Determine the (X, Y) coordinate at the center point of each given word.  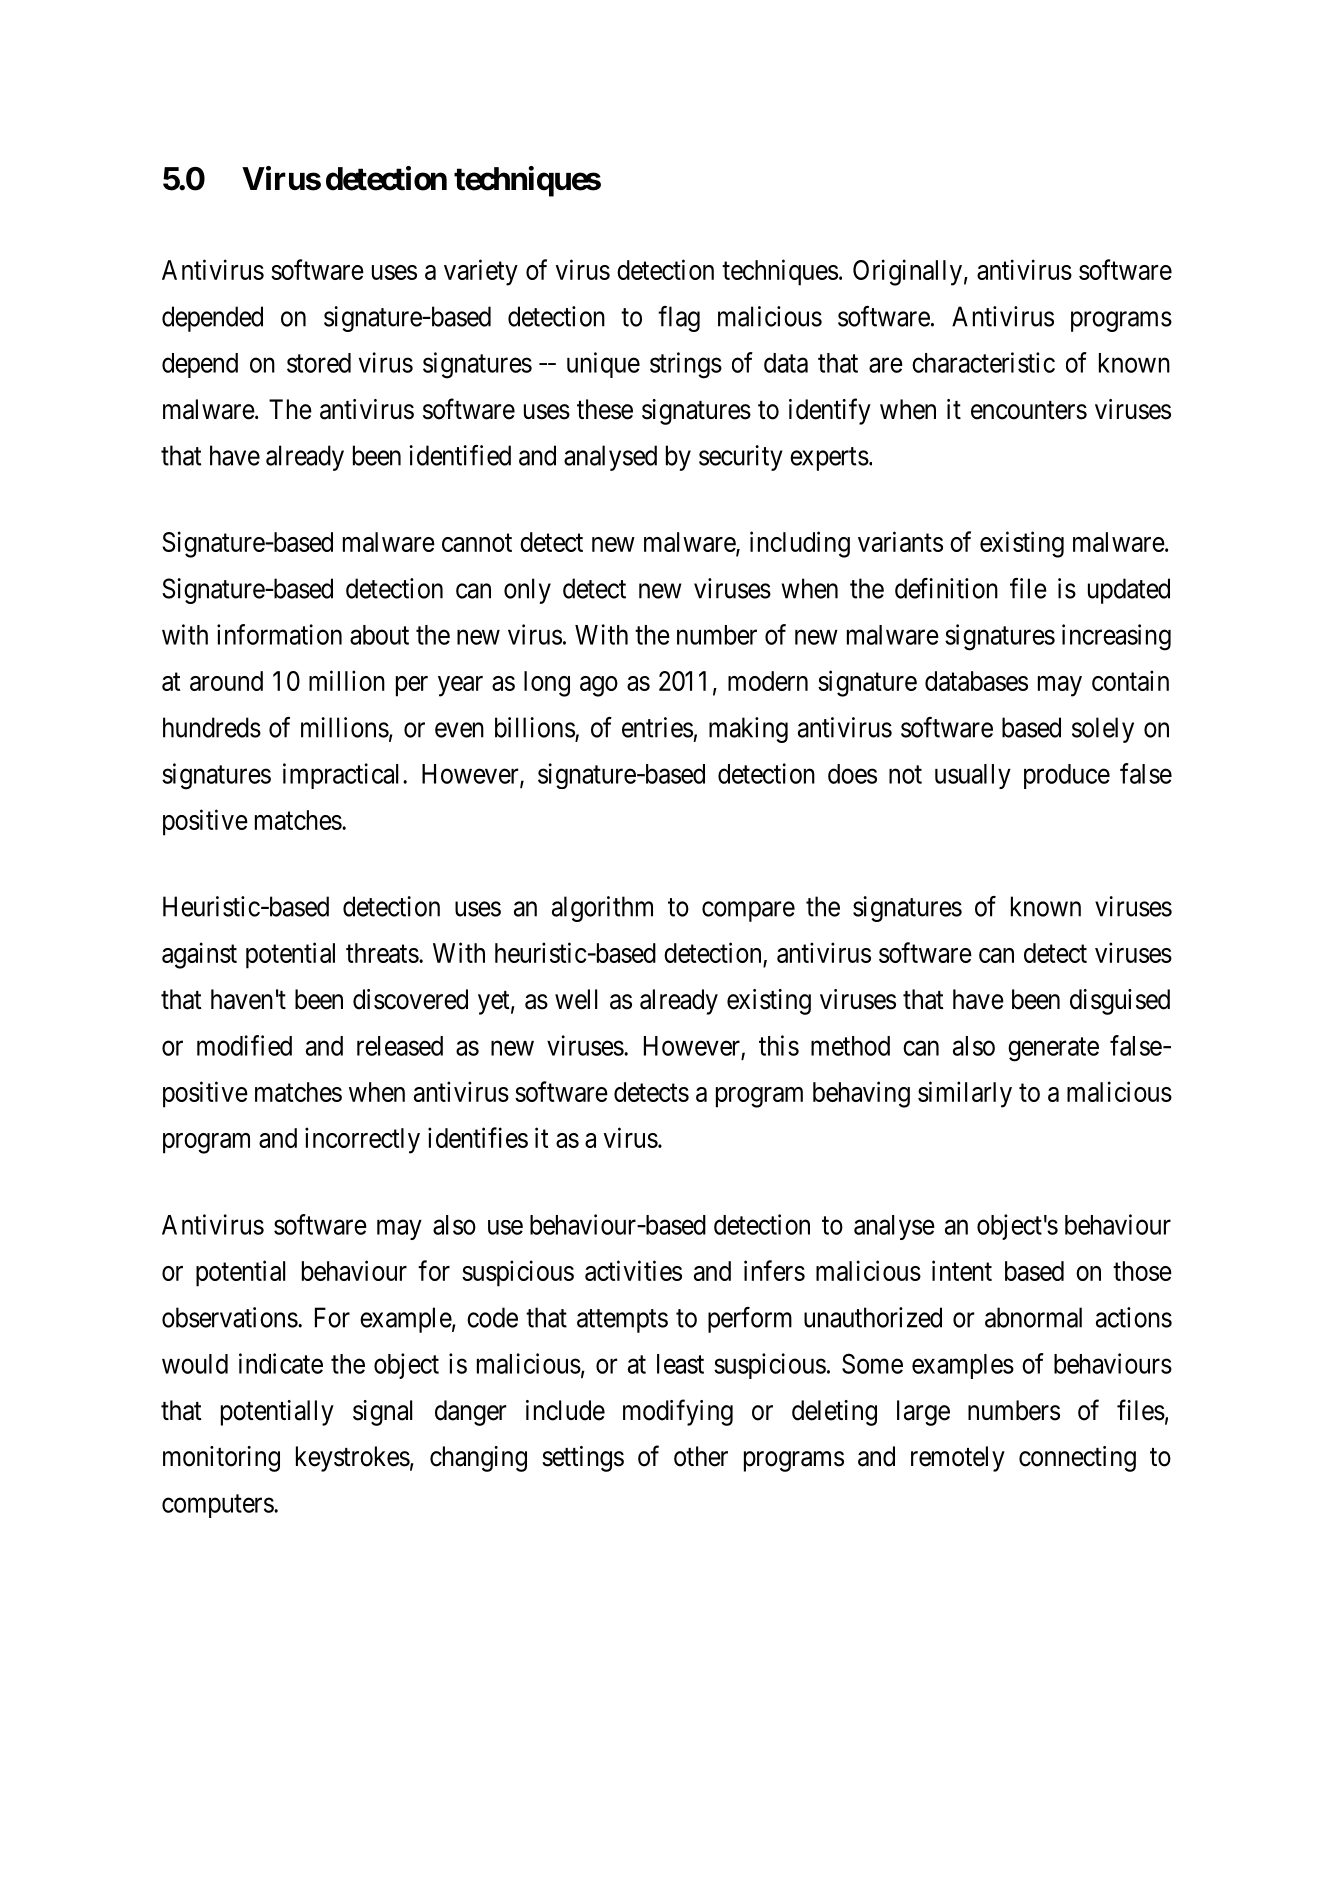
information (279, 634)
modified (244, 1045)
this (779, 1045)
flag (679, 319)
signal (382, 1413)
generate (1053, 1049)
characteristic (983, 362)
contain (1130, 680)
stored (319, 363)
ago (599, 686)
